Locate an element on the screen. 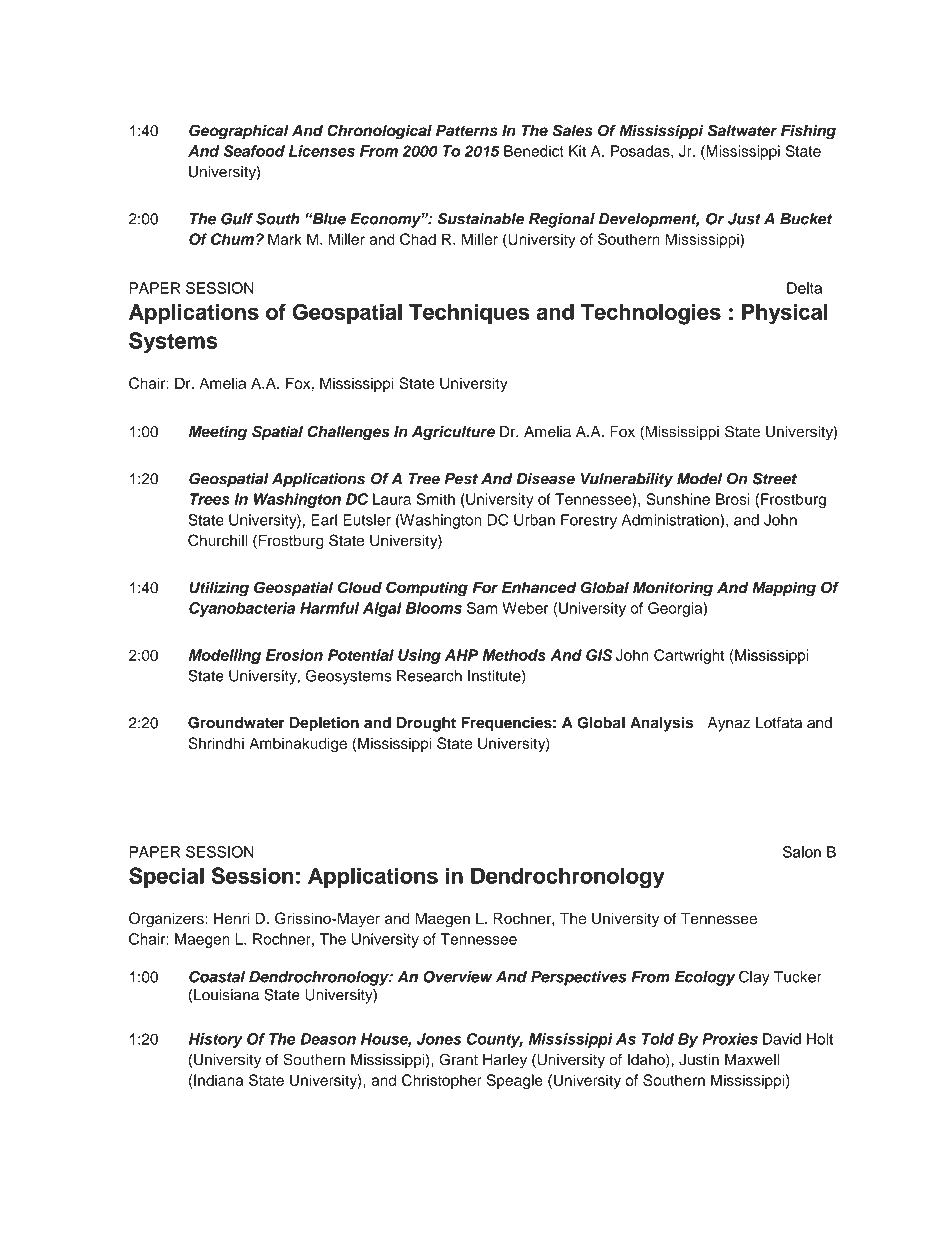  Sunshine is located at coordinates (678, 499).
